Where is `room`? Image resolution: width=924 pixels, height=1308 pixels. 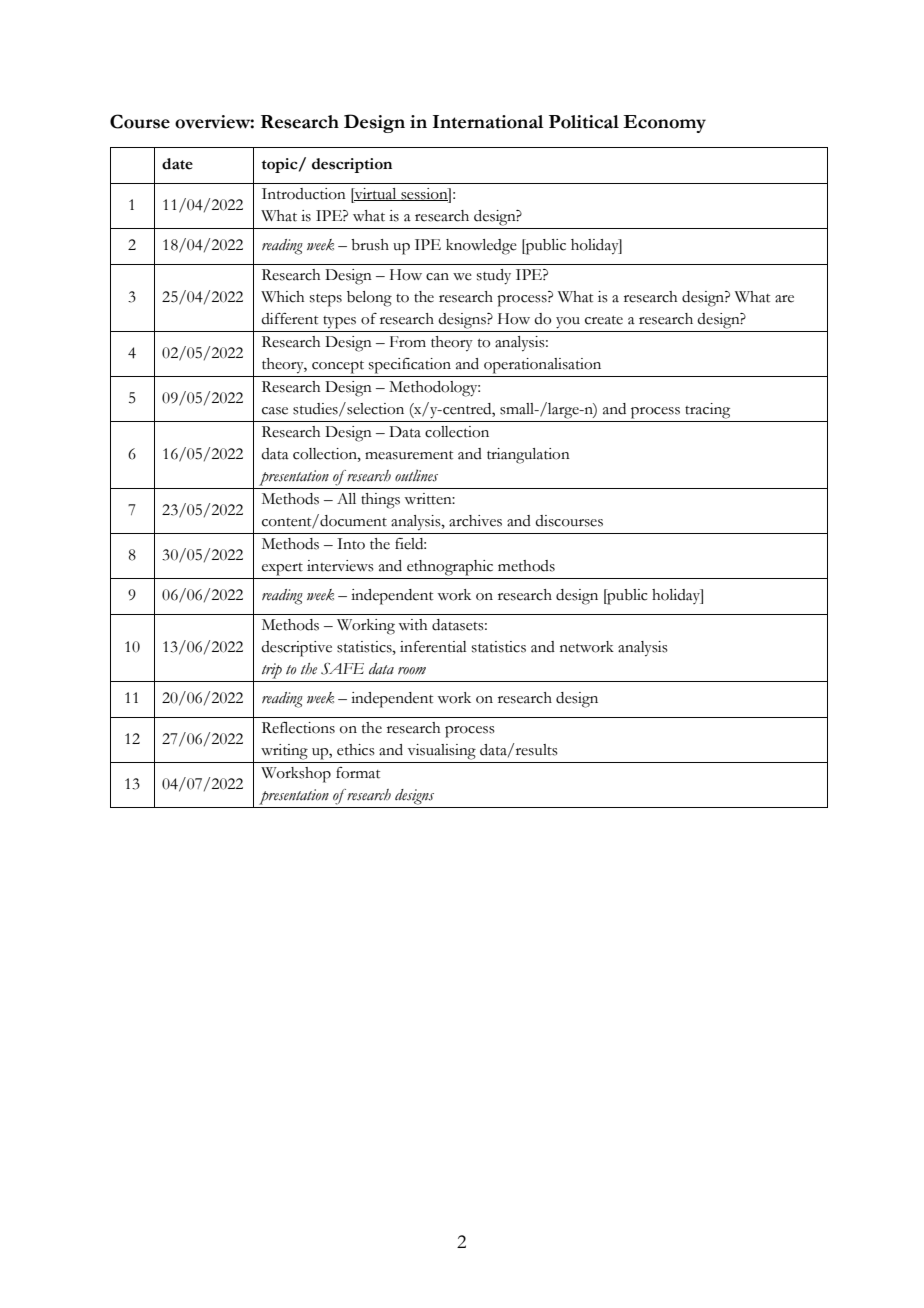 room is located at coordinates (412, 671).
